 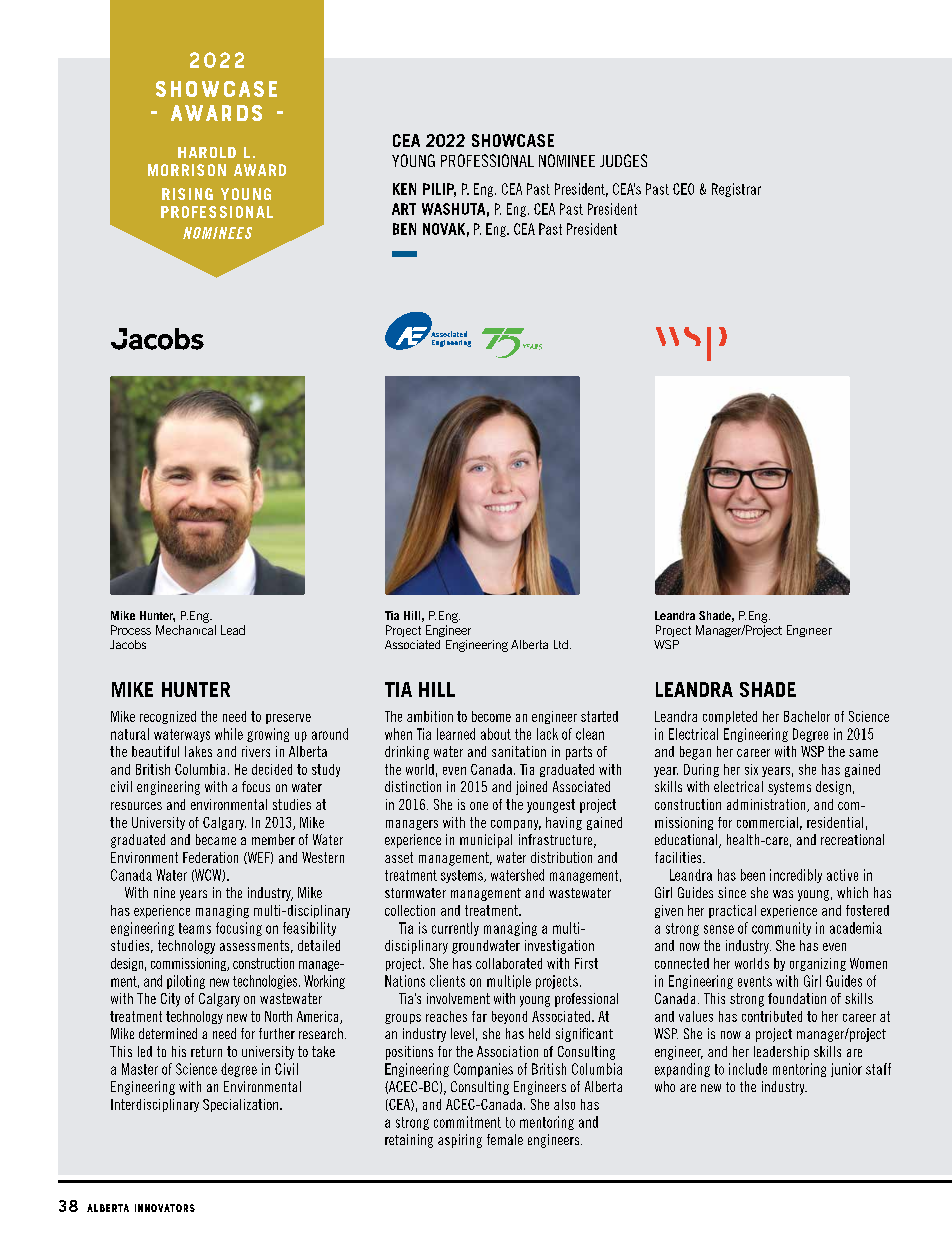 What do you see at coordinates (404, 189) in the image?
I see `KEN` at bounding box center [404, 189].
